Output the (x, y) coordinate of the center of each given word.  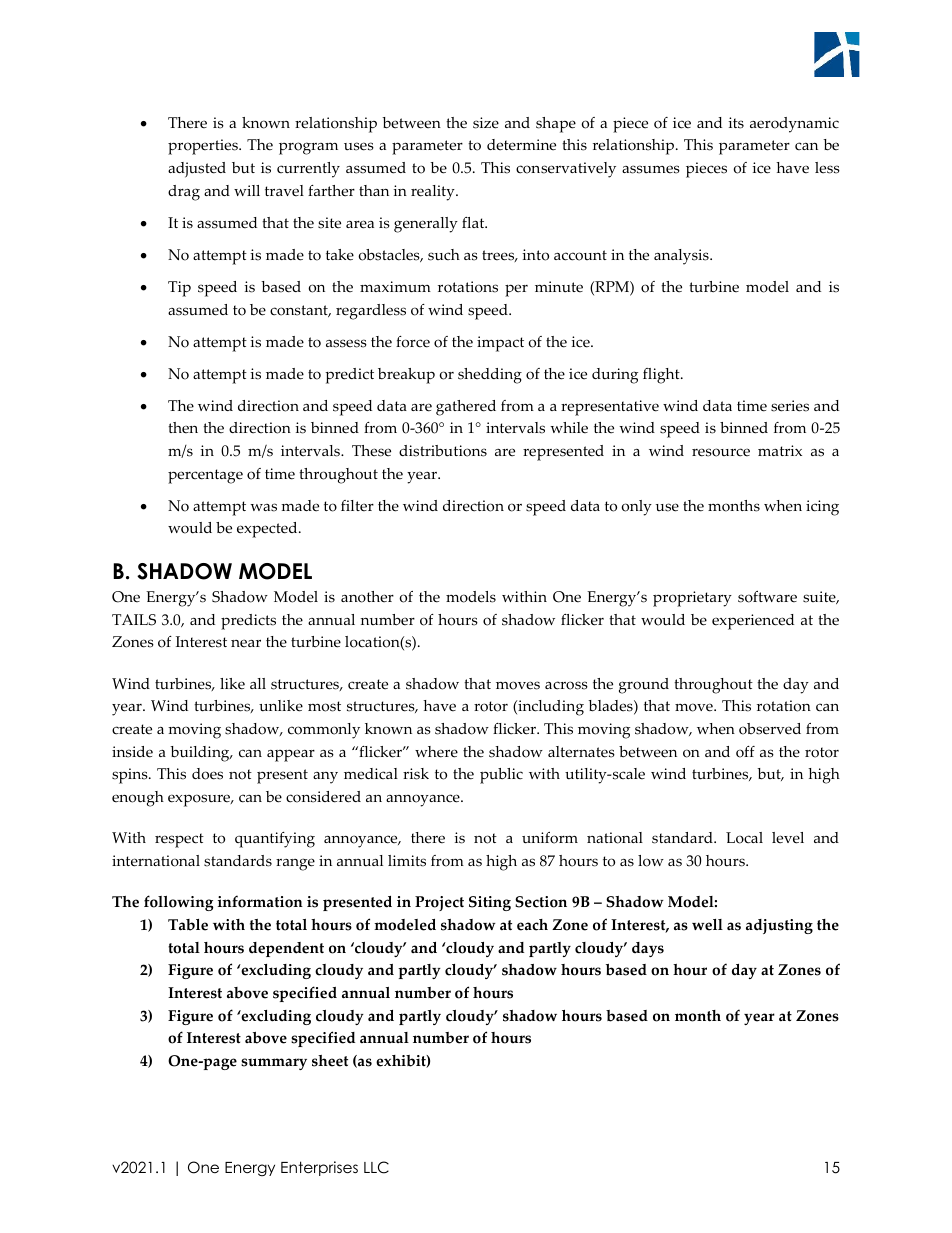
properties (204, 147)
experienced (753, 622)
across (566, 685)
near (246, 643)
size (486, 123)
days (648, 949)
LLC (376, 1167)
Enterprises (319, 1168)
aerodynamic (794, 125)
